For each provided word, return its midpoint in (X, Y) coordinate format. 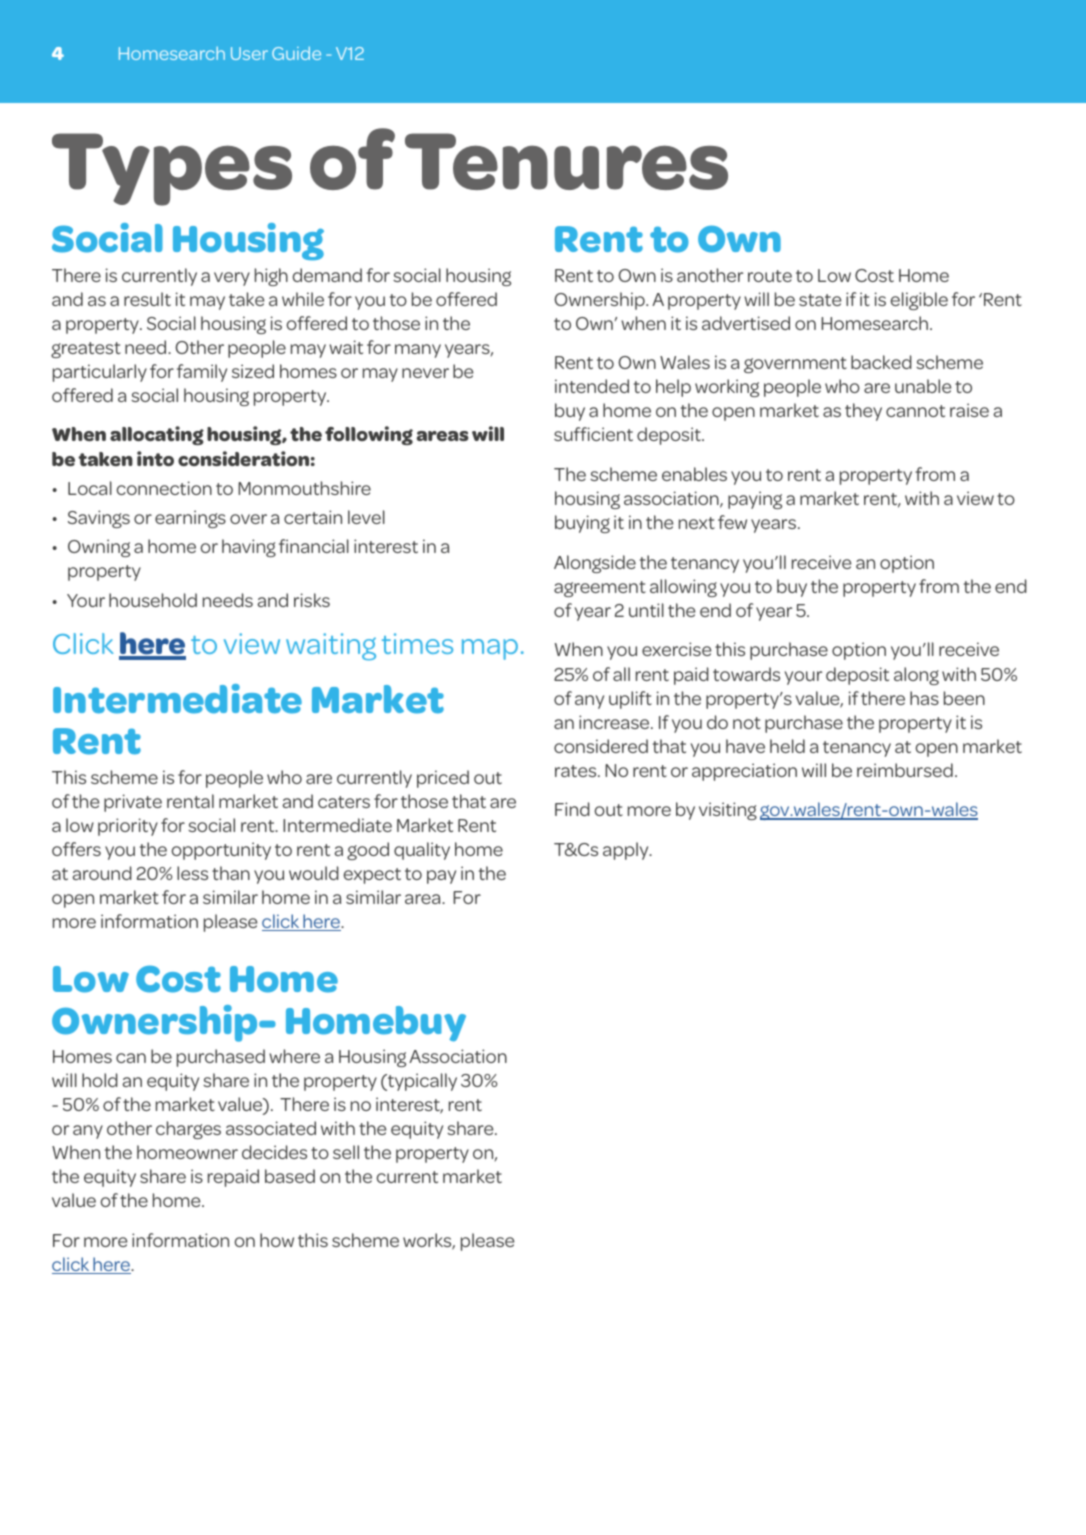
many (418, 351)
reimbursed (905, 770)
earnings (190, 519)
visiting (728, 811)
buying (582, 524)
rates (577, 771)
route (770, 276)
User (249, 53)
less (192, 873)
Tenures (566, 161)
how (277, 1240)
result (147, 299)
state (820, 300)
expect (372, 876)
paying (755, 500)
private (133, 803)
